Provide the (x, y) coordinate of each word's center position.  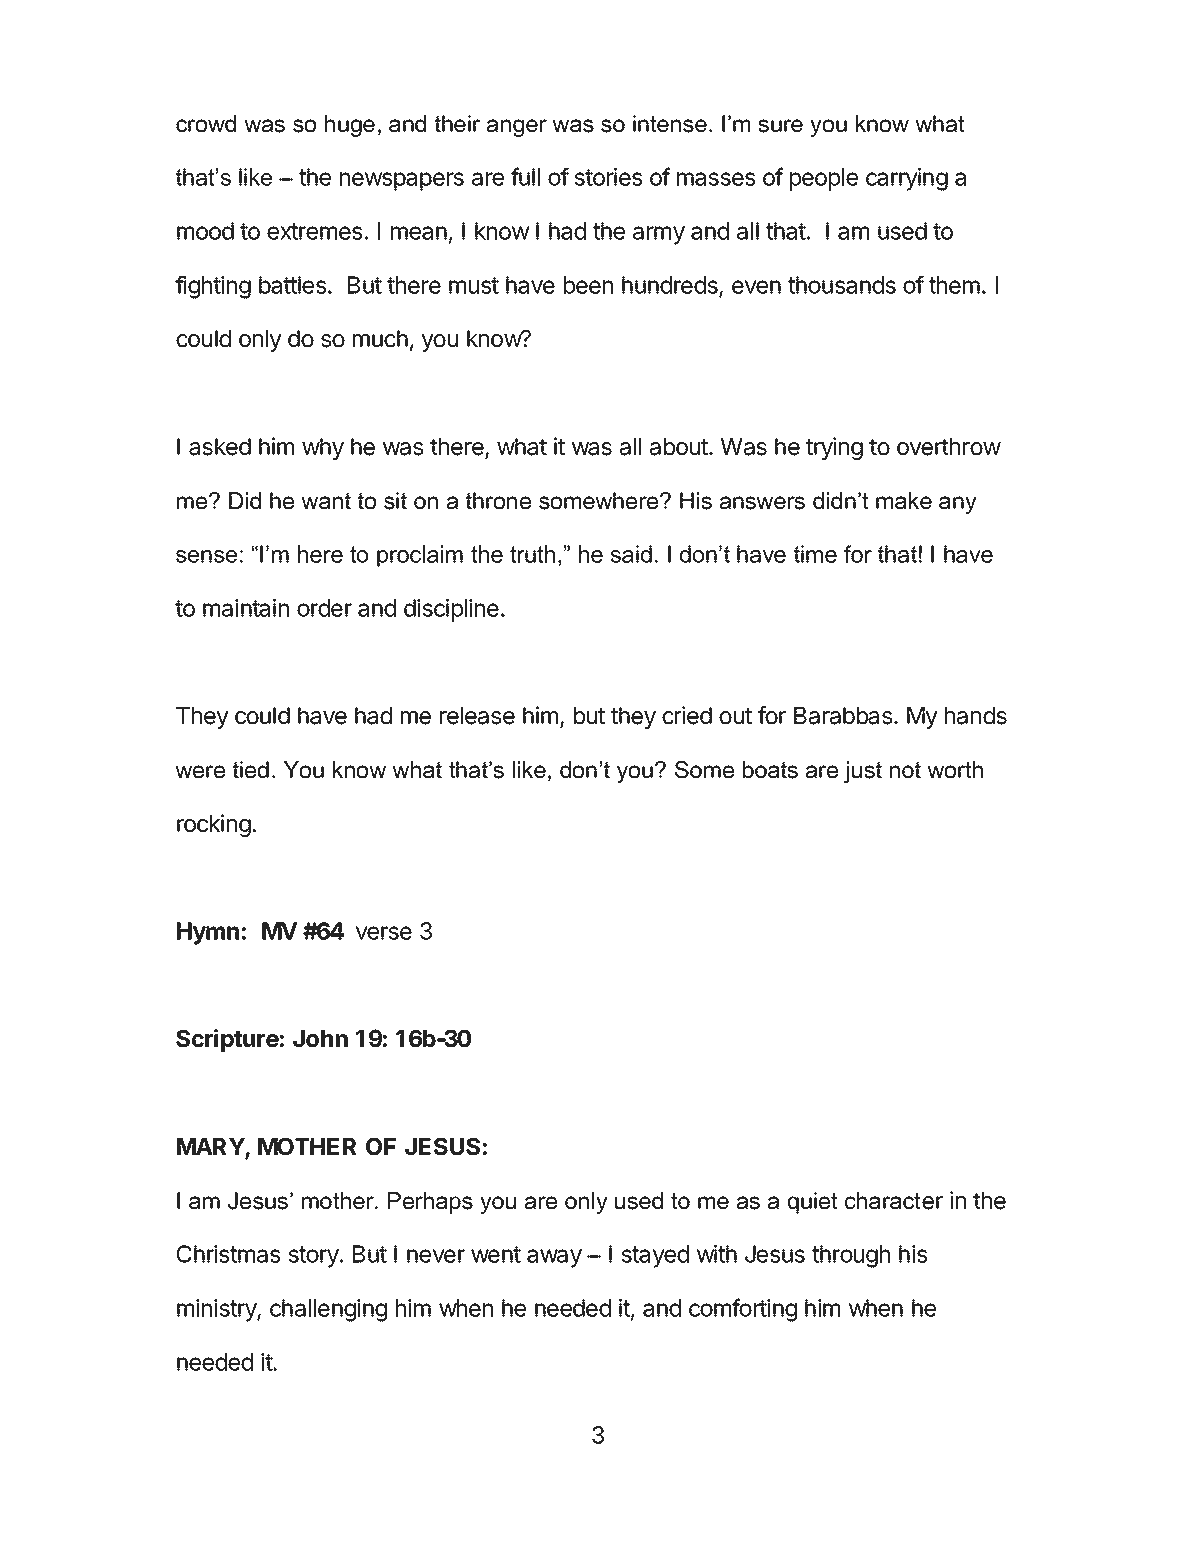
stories (608, 177)
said (631, 554)
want (326, 501)
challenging (328, 1310)
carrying (907, 179)
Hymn (208, 933)
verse (383, 933)
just (863, 772)
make (904, 501)
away (554, 1258)
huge (350, 126)
